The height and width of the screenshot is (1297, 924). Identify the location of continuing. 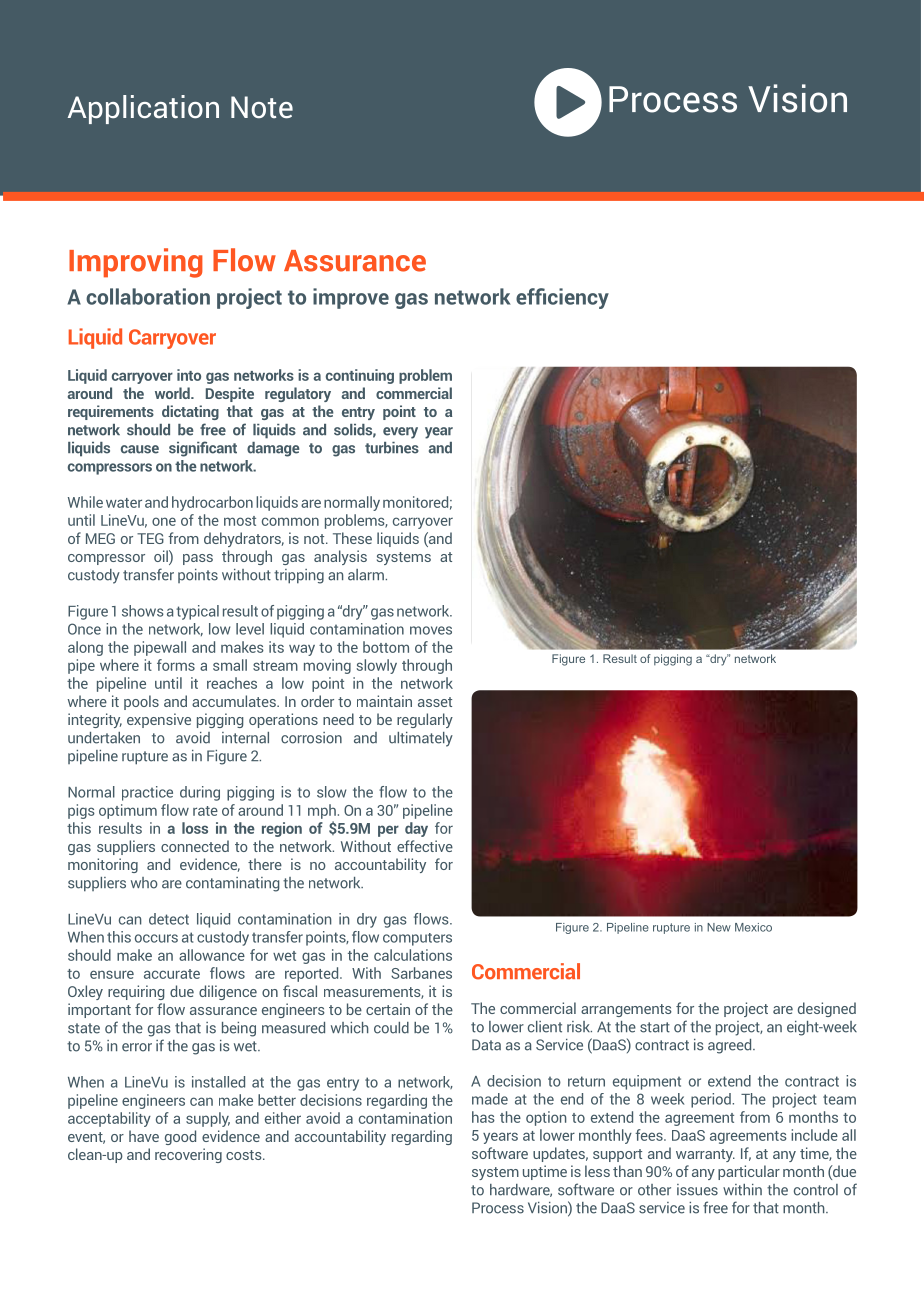
(360, 376).
